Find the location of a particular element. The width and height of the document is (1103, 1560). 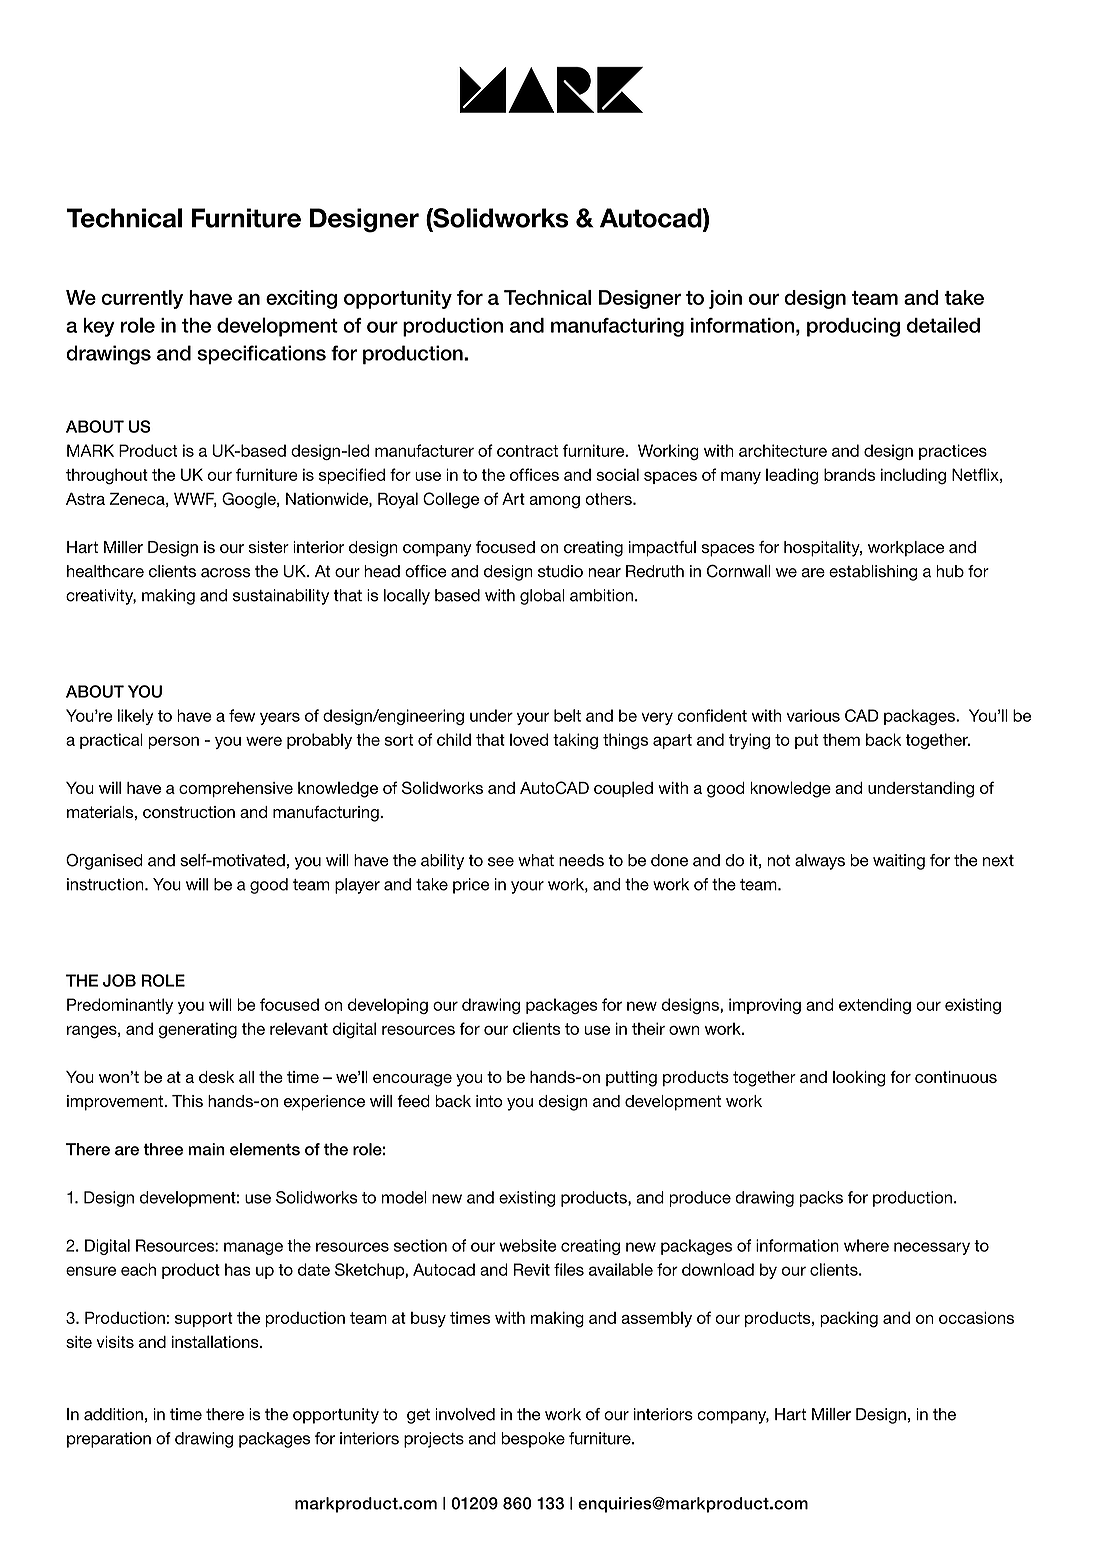

global is located at coordinates (542, 597).
